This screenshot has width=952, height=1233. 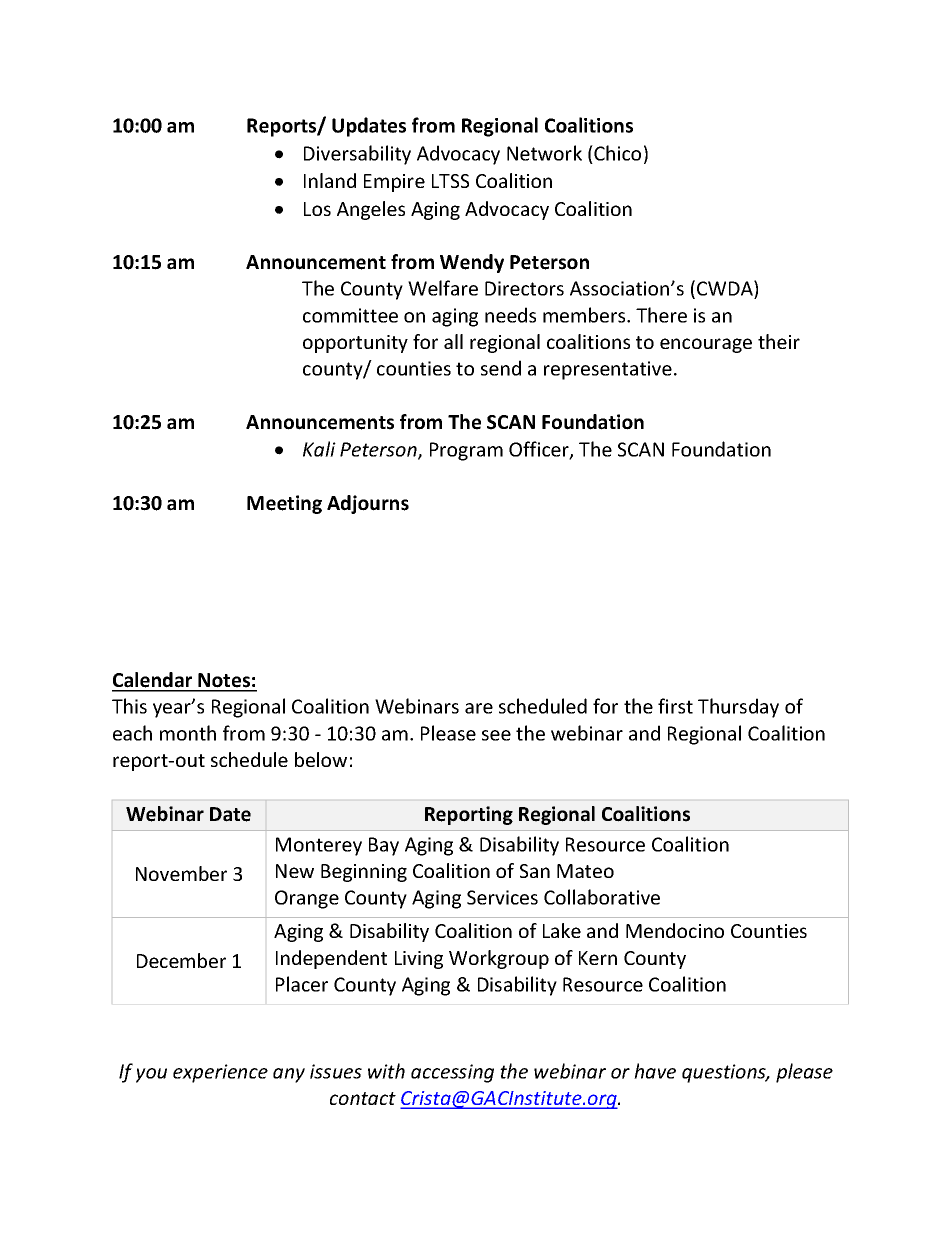 I want to click on have, so click(x=655, y=1071).
